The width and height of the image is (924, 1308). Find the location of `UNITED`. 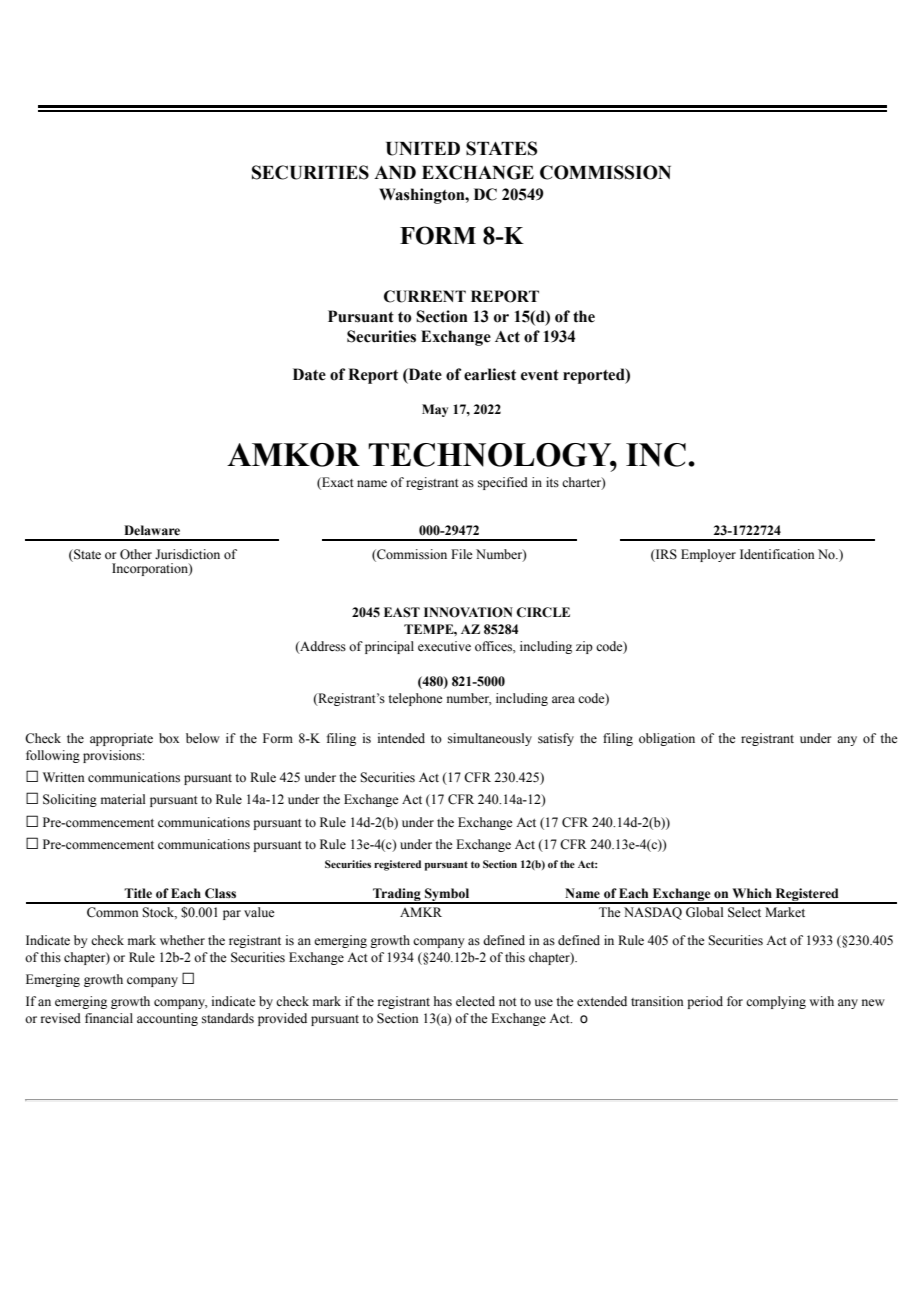

UNITED is located at coordinates (423, 149).
